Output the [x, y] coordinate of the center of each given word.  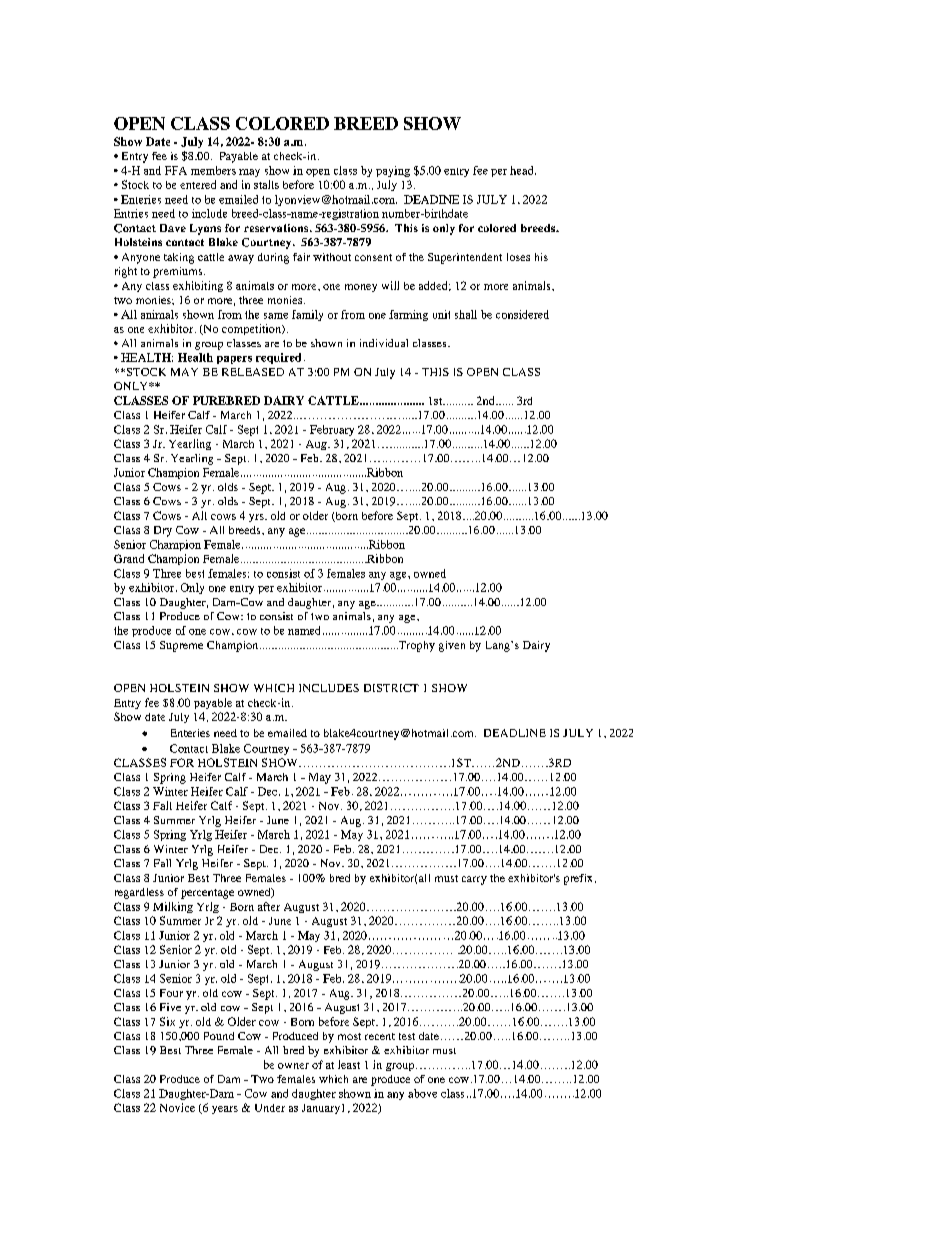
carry [474, 880]
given [452, 646]
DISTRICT [391, 688]
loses [518, 257]
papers [234, 360]
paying [393, 171]
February [332, 430]
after [269, 906]
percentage [207, 894]
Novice [177, 1107]
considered [522, 314]
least [349, 1064]
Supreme [181, 646]
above [422, 1093]
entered [198, 184]
